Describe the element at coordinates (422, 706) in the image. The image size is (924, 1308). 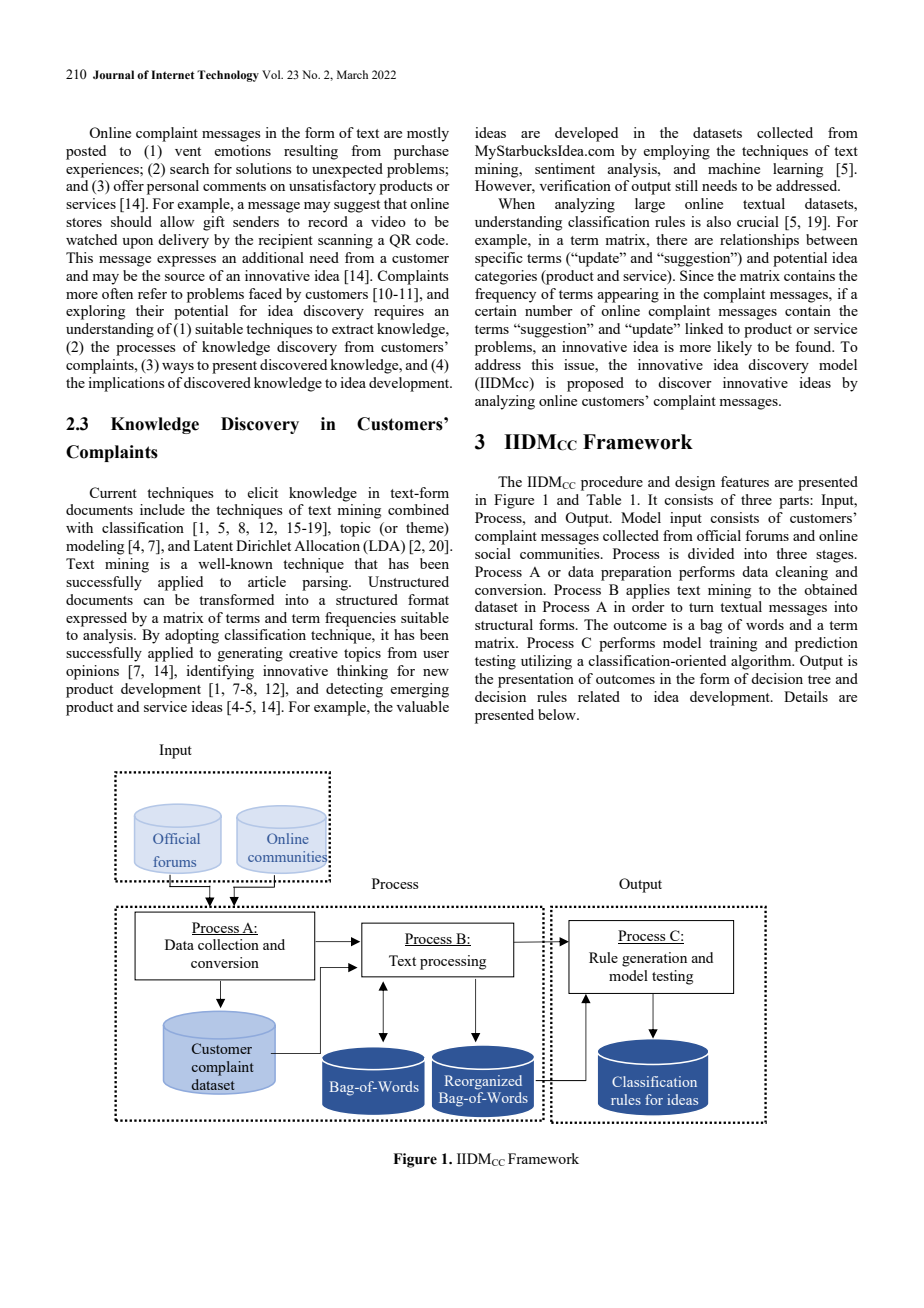
I see `valuable` at that location.
